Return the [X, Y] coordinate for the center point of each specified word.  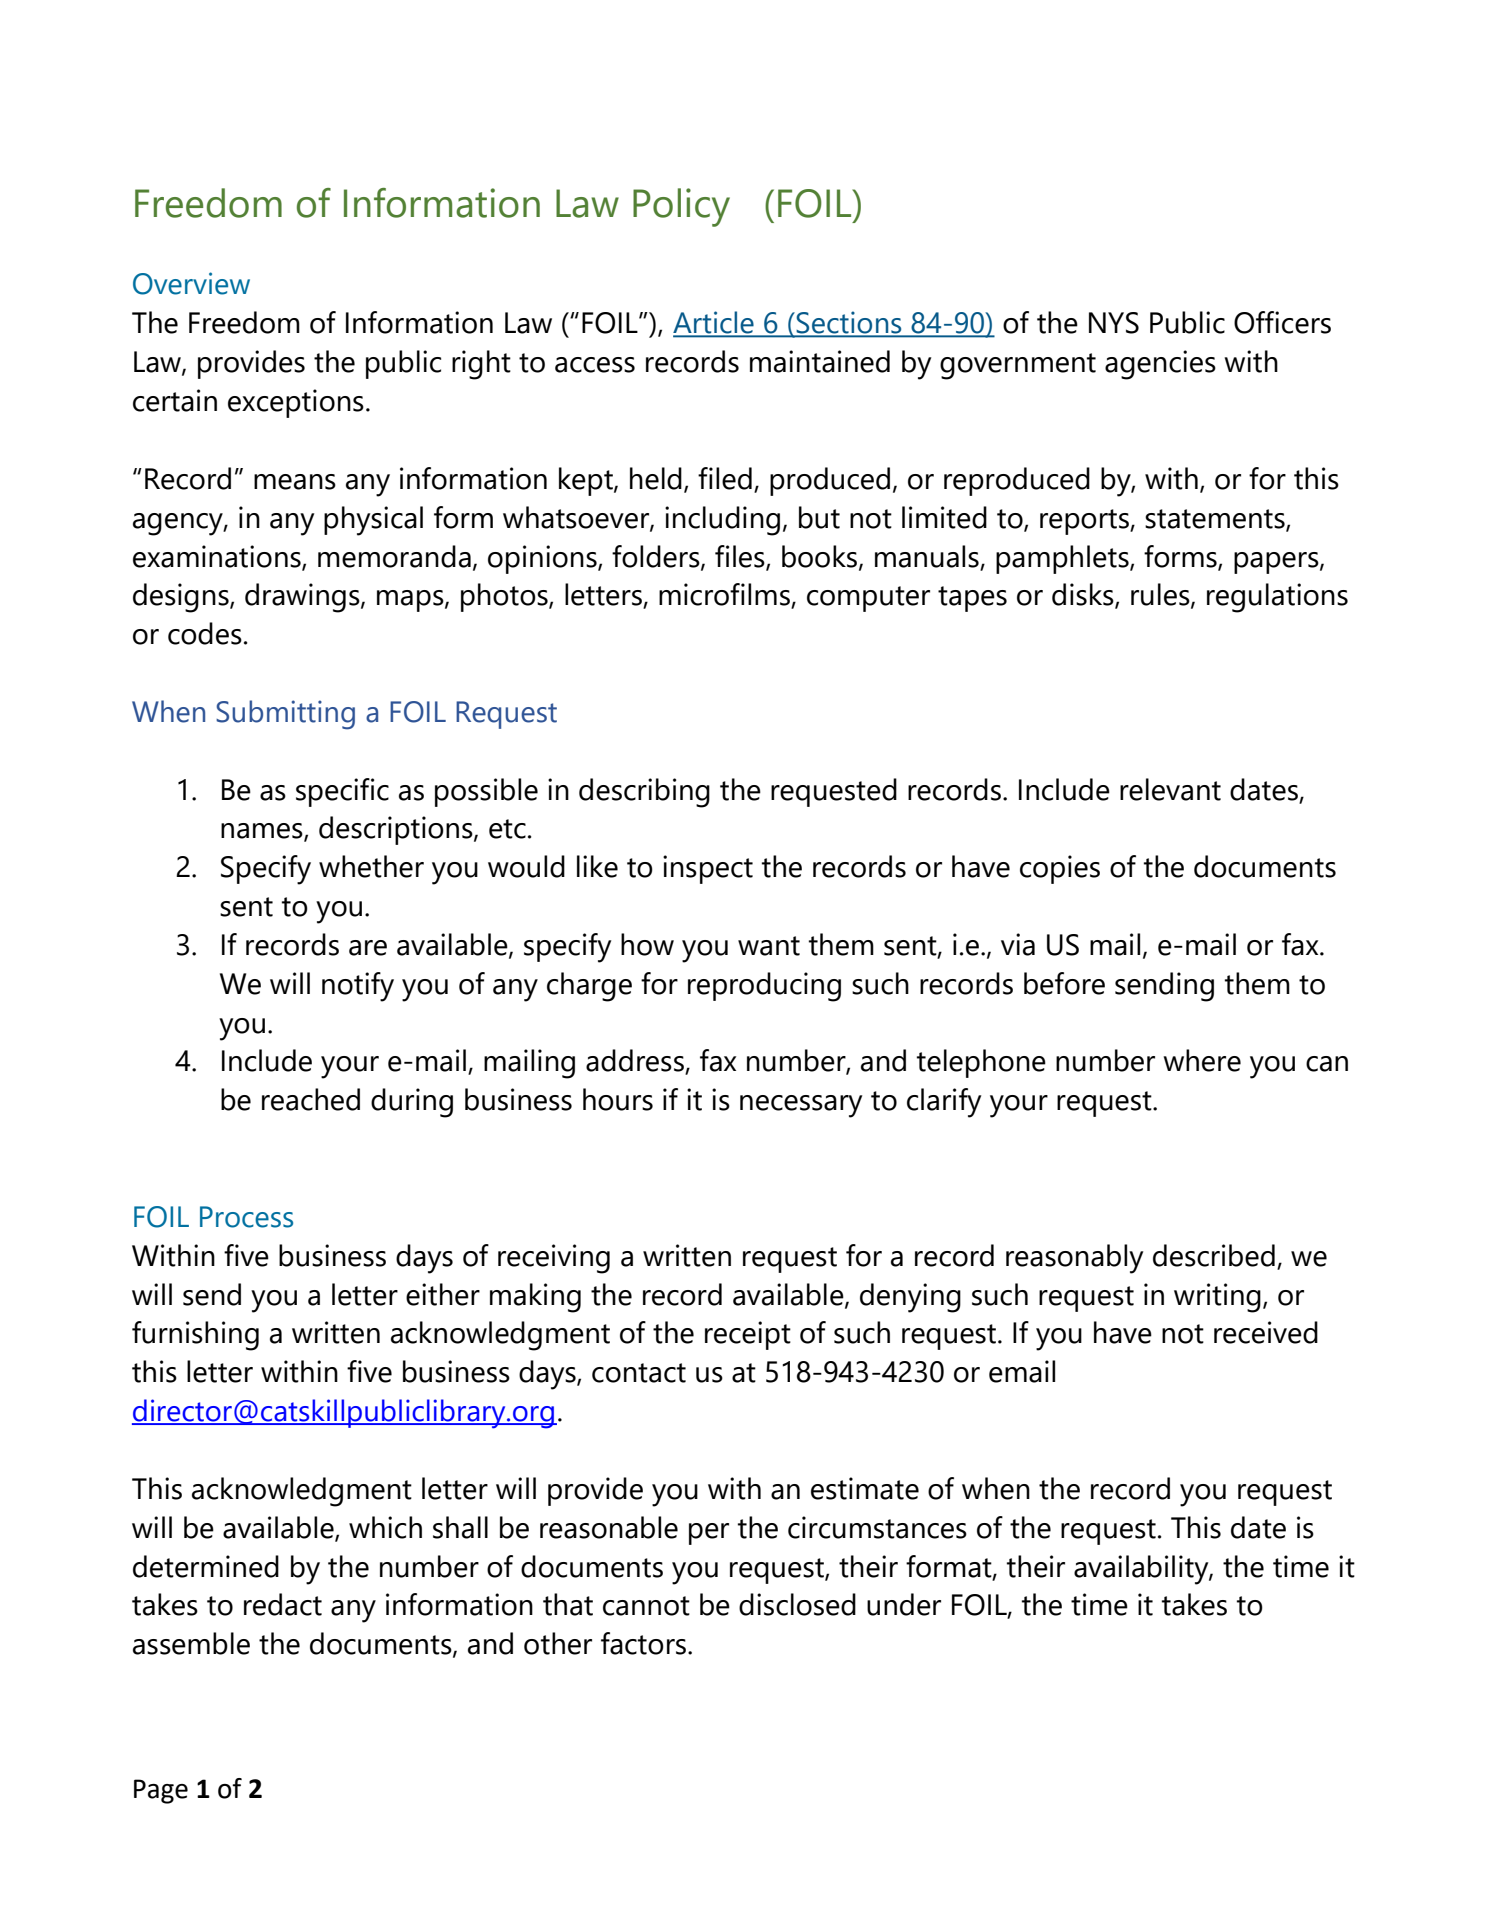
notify [358, 987]
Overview [191, 283]
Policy [681, 207]
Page [161, 1791]
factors [645, 1643]
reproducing [764, 987]
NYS [1114, 323]
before [1064, 983]
